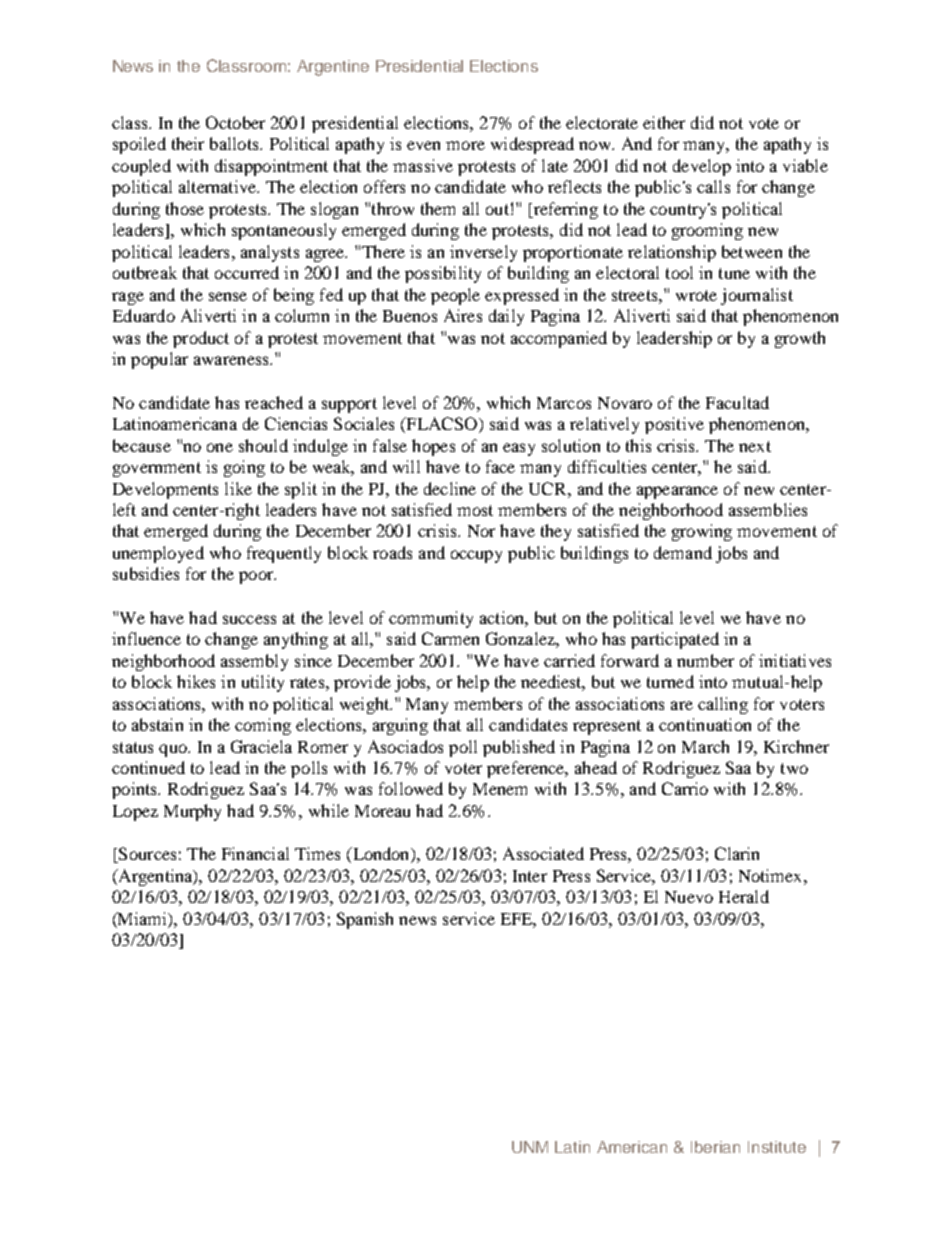 The width and height of the page is (952, 1233). Describe the element at coordinates (235, 122) in the page. I see `October` at that location.
